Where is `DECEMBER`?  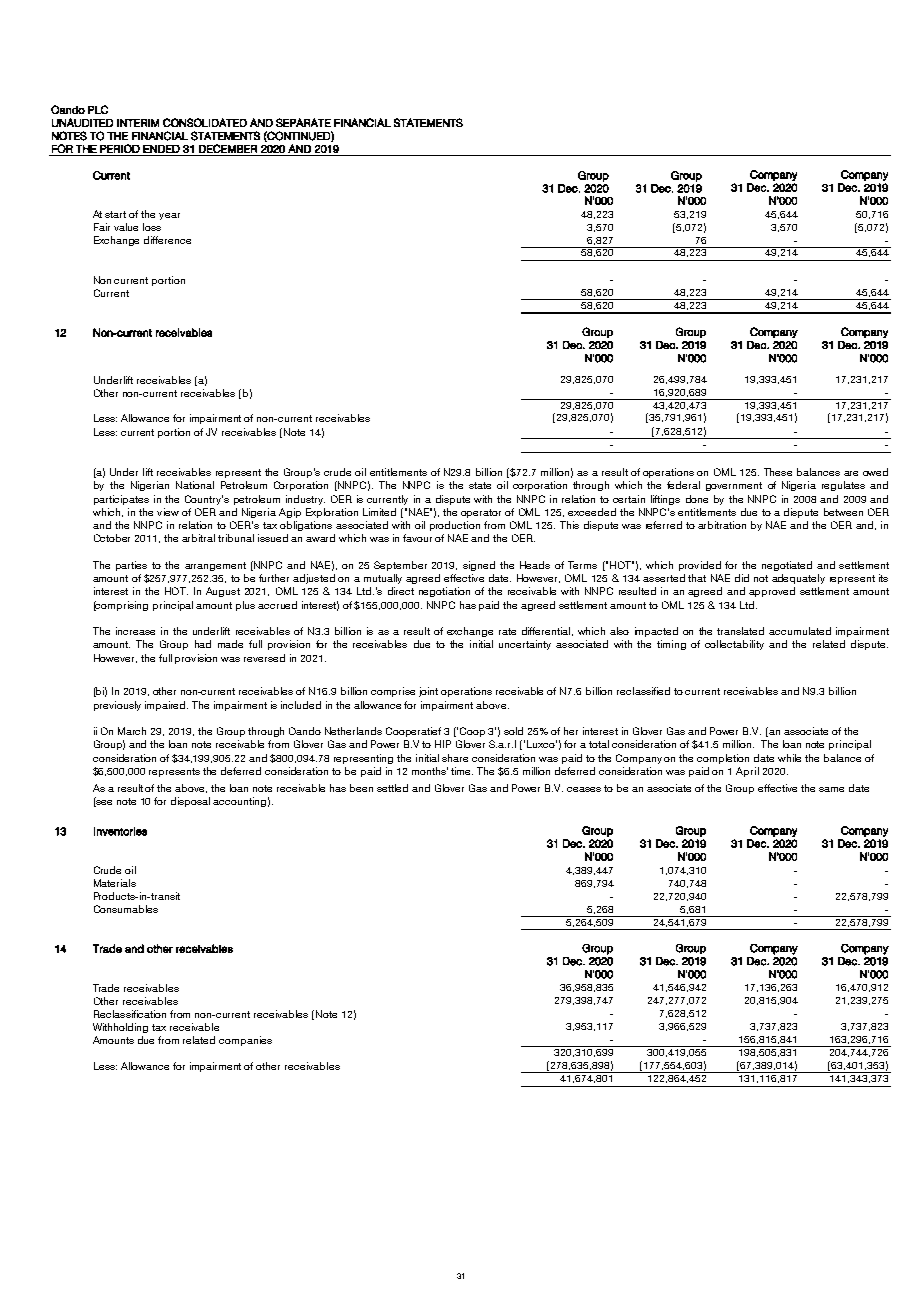 DECEMBER is located at coordinates (228, 148).
